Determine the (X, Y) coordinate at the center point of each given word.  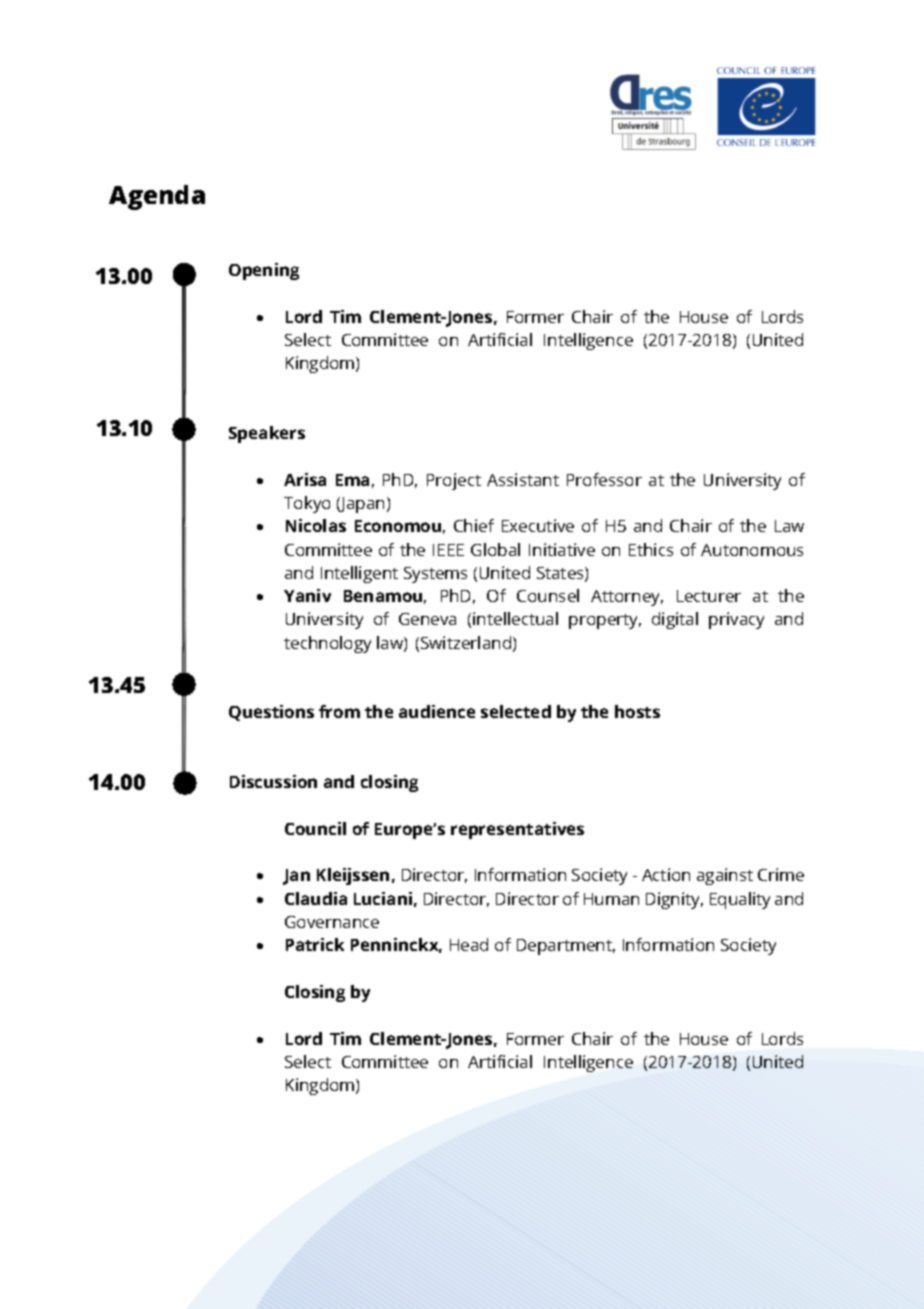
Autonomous (752, 550)
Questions (271, 713)
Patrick (315, 944)
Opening (264, 271)
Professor (604, 479)
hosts (637, 711)
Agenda (157, 197)
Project (454, 481)
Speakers (267, 434)
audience (437, 711)
